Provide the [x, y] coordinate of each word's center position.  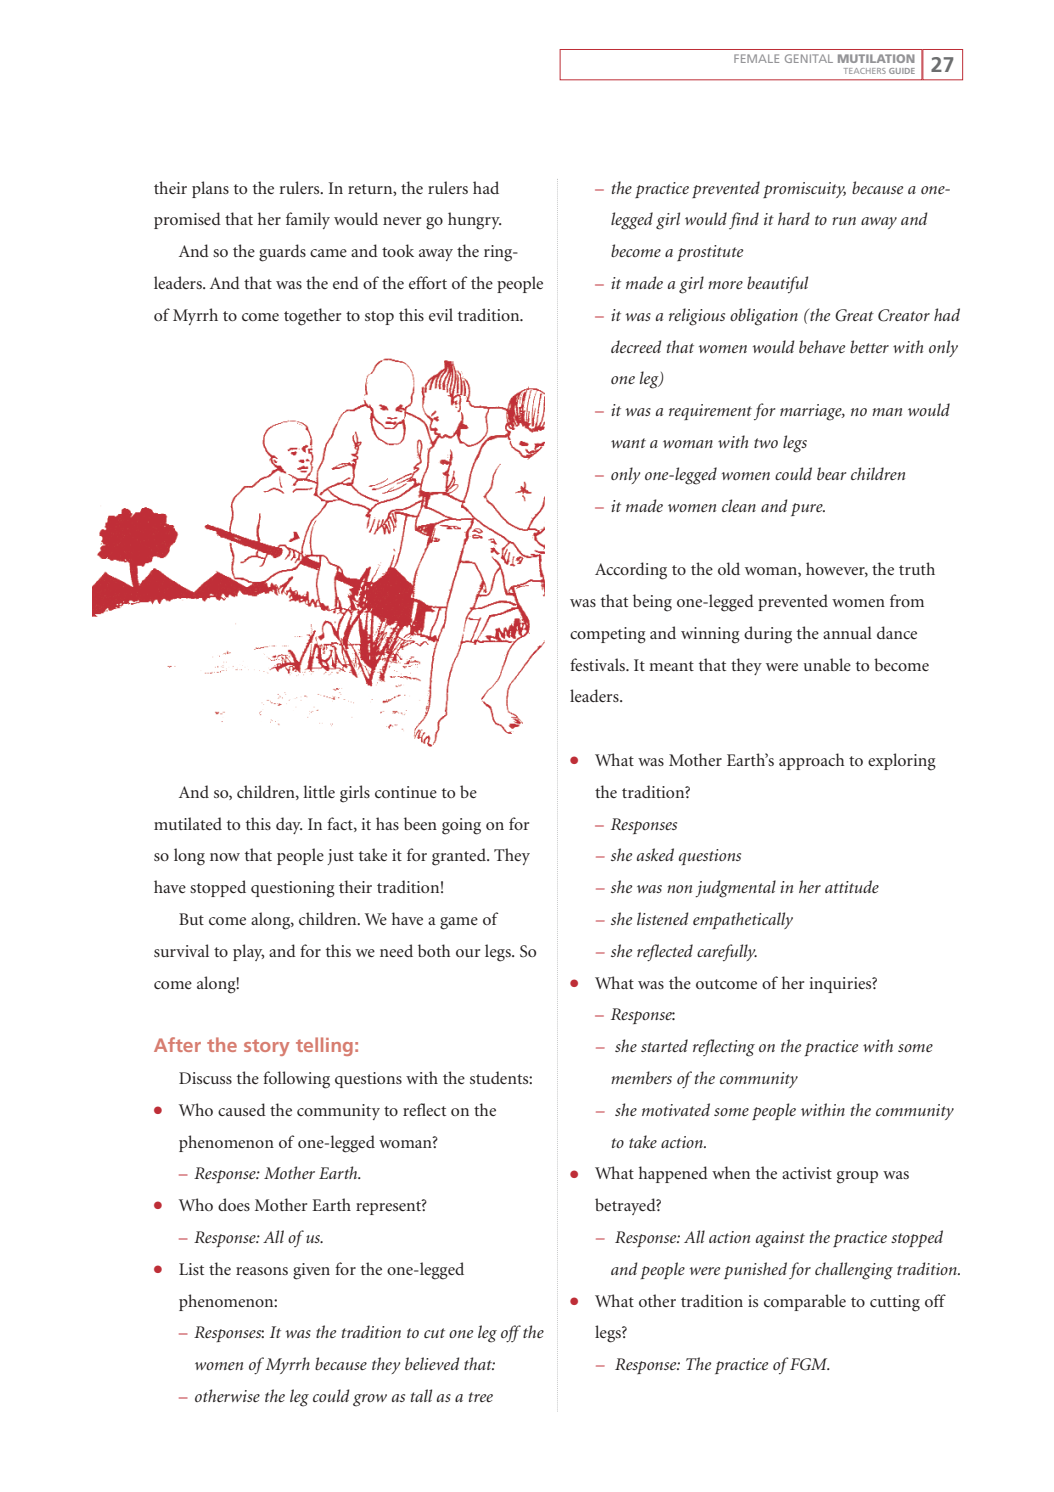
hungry [474, 221]
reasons [262, 1271]
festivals [598, 664]
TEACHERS [865, 71]
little [319, 791]
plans [210, 189]
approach [812, 761]
